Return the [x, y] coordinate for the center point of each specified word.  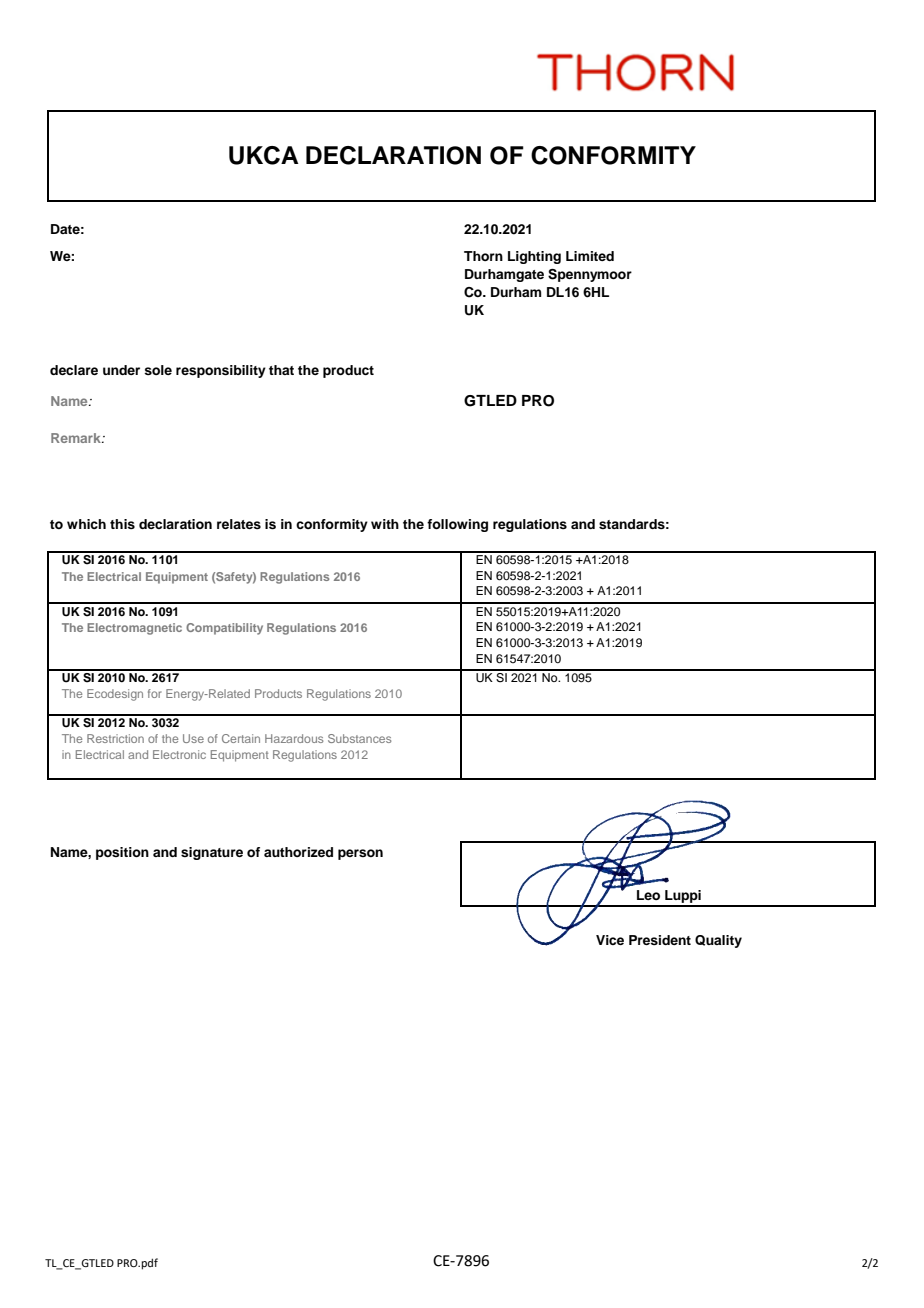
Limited [590, 256]
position [122, 853]
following [457, 525]
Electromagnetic [134, 629]
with [385, 524]
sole [158, 370]
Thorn [483, 256]
